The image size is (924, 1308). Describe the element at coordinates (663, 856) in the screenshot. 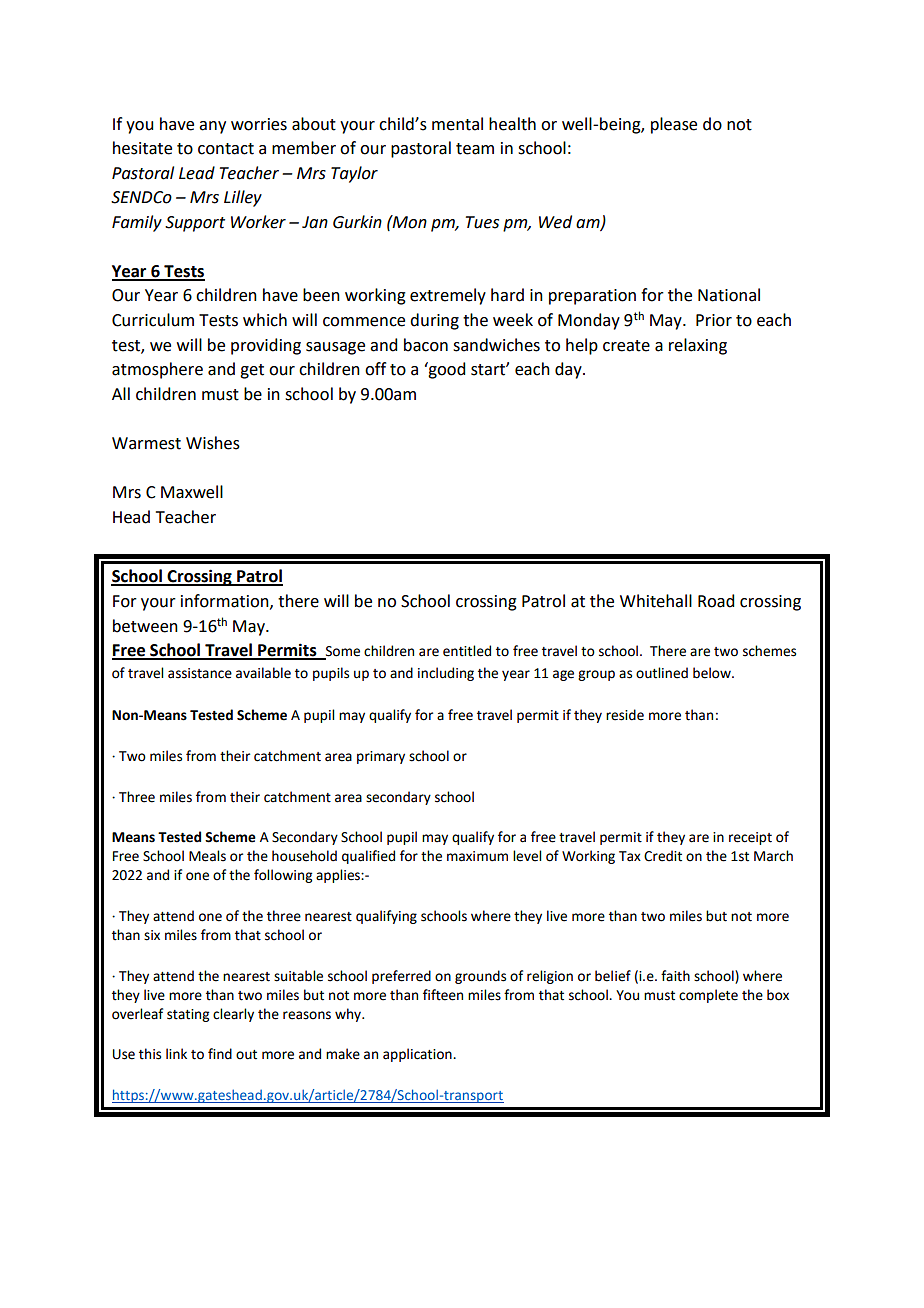

I see `Credit` at that location.
